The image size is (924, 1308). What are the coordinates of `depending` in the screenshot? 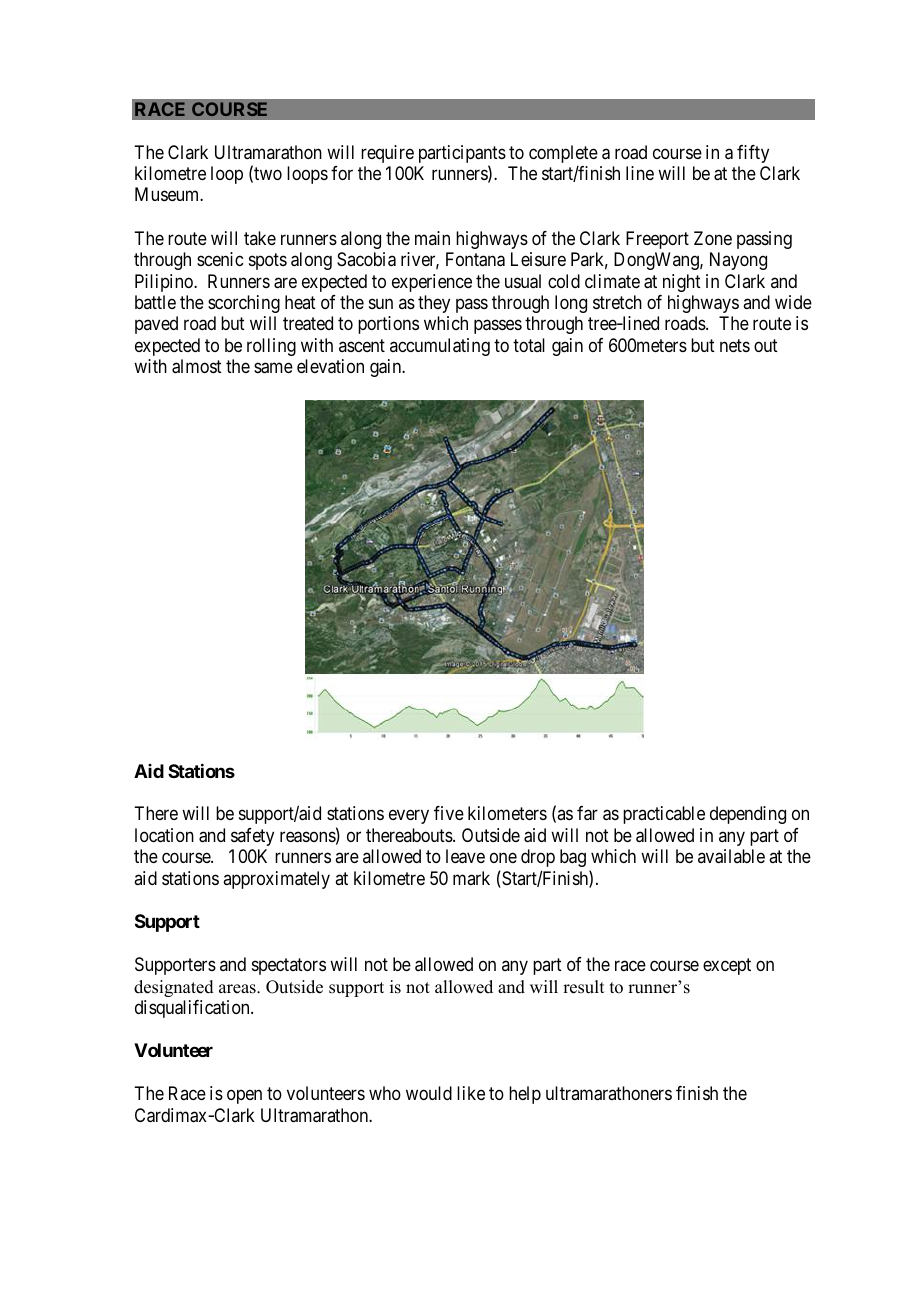 It's located at (748, 815).
